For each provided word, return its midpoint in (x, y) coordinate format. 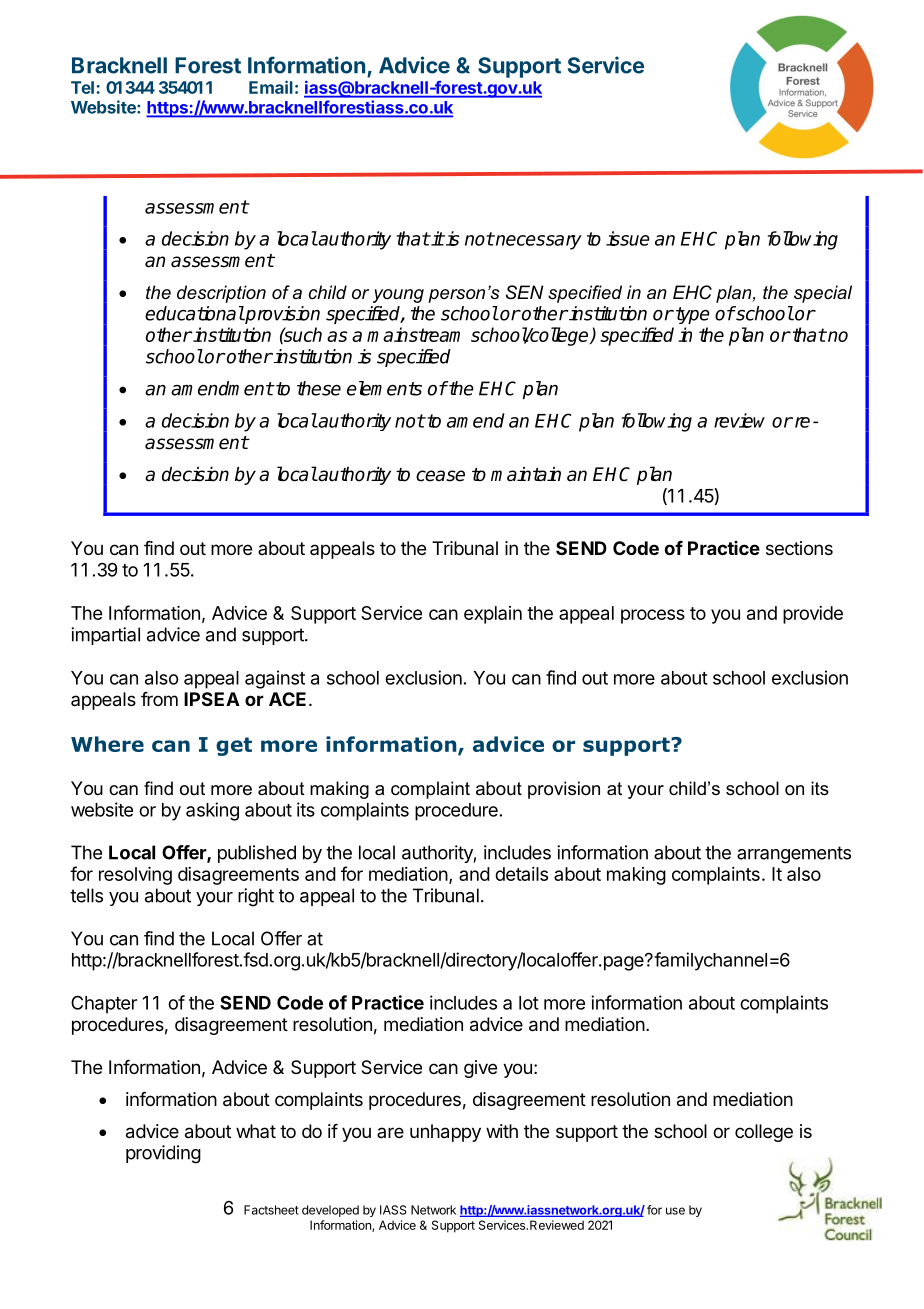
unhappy (445, 1133)
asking (212, 811)
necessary (538, 242)
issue (628, 238)
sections (799, 548)
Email (271, 87)
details (521, 874)
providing (163, 1154)
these (319, 388)
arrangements (794, 855)
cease (440, 476)
